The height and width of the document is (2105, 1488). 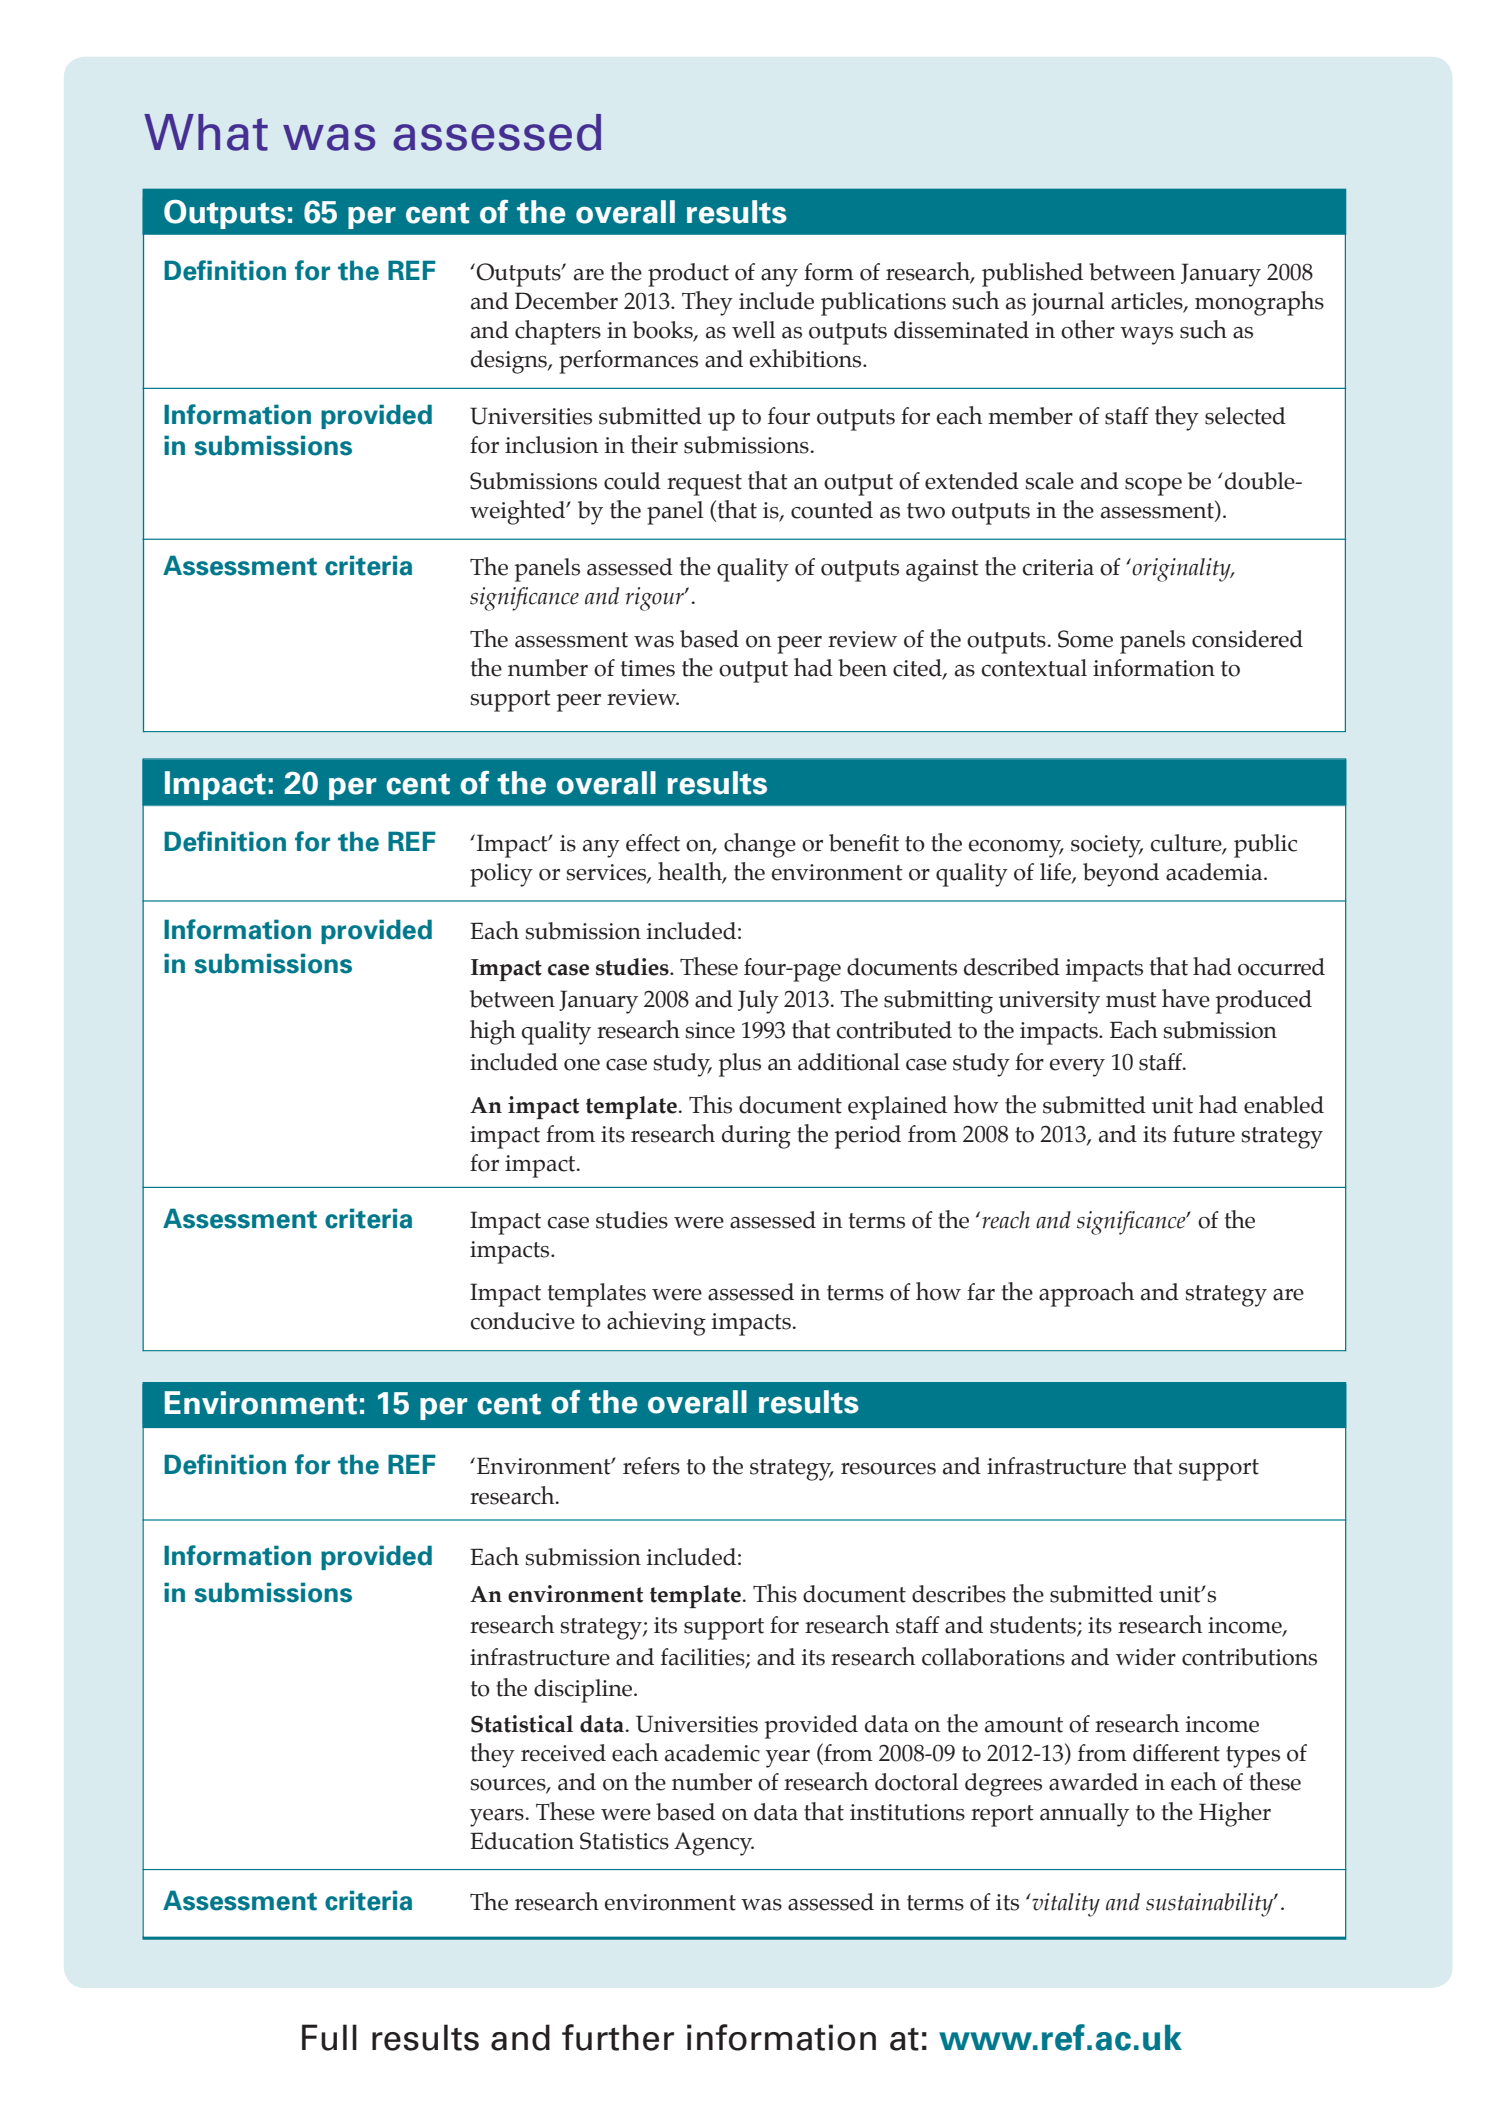 What do you see at coordinates (329, 2037) in the document?
I see `Full` at bounding box center [329, 2037].
